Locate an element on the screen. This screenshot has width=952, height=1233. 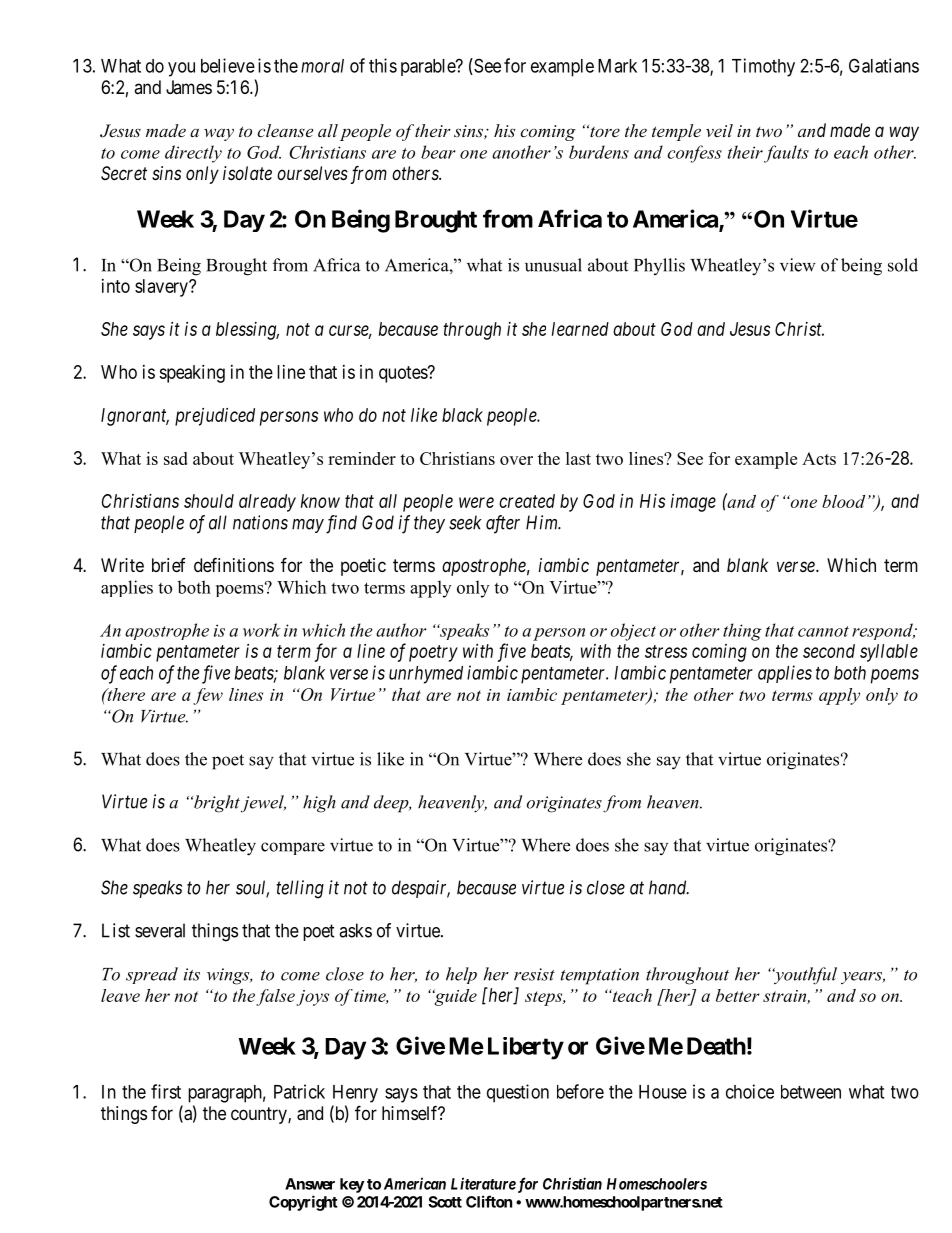
James is located at coordinates (189, 87).
